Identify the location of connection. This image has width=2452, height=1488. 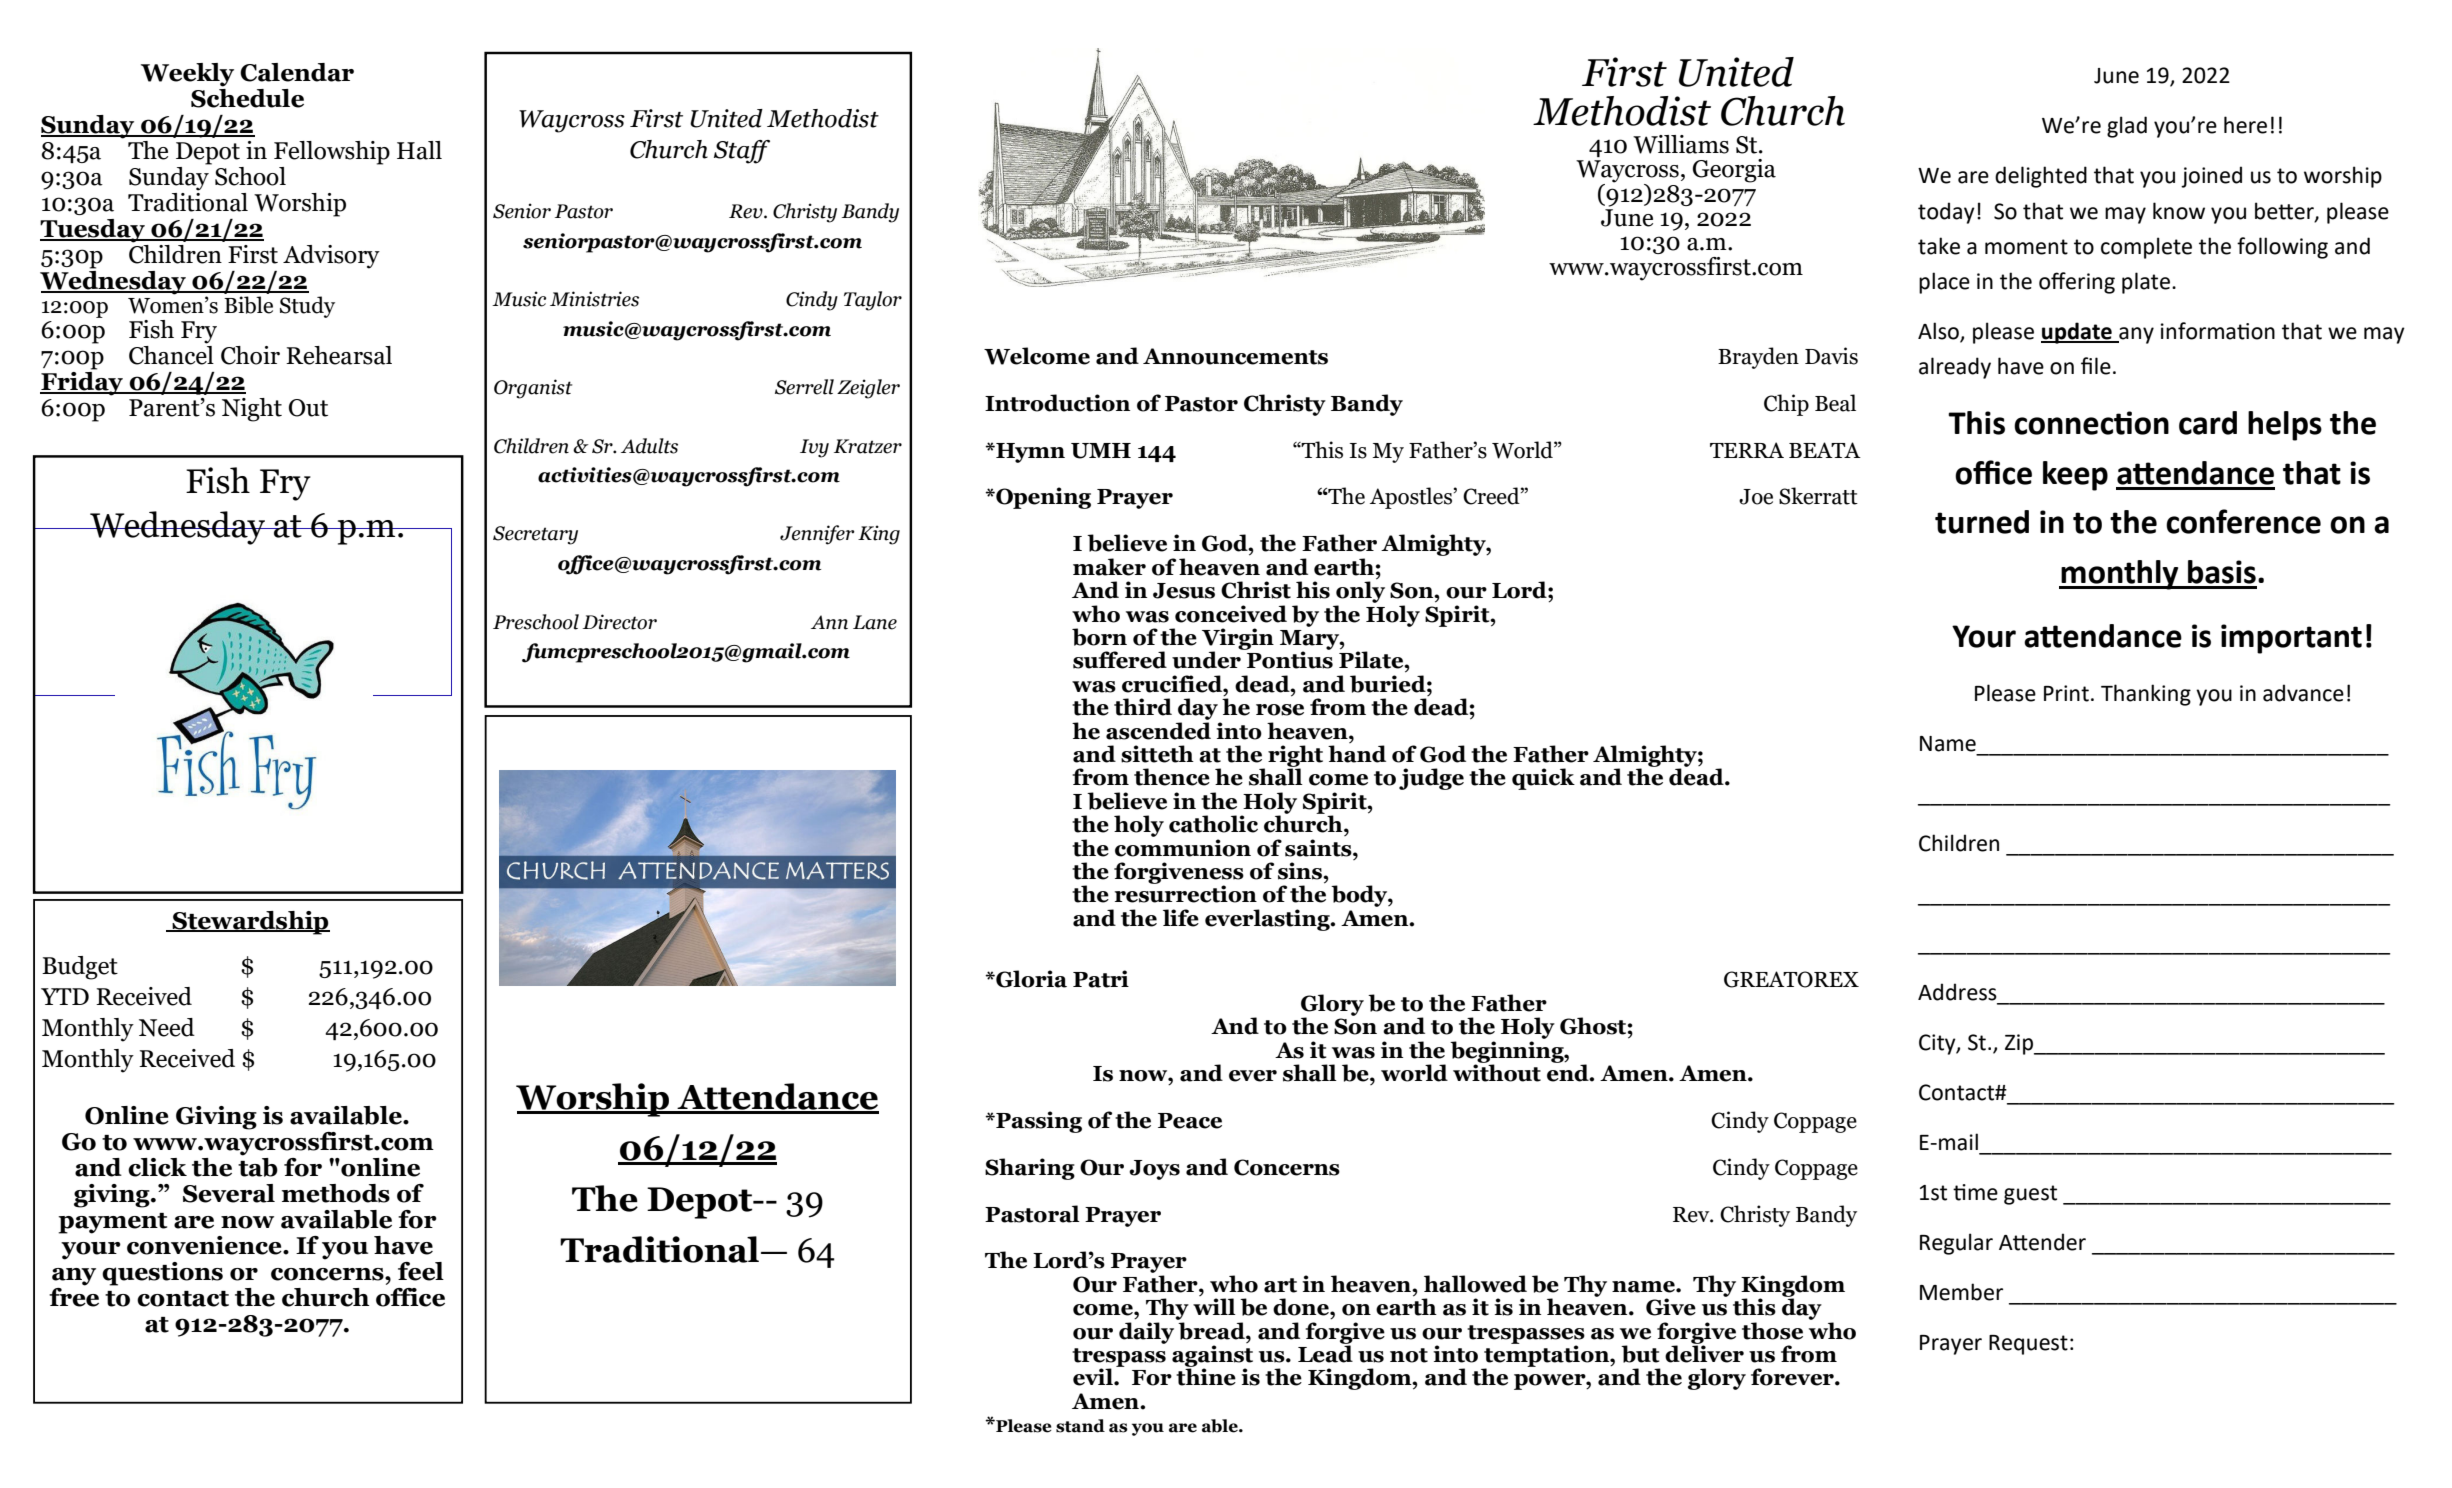
(2091, 423).
